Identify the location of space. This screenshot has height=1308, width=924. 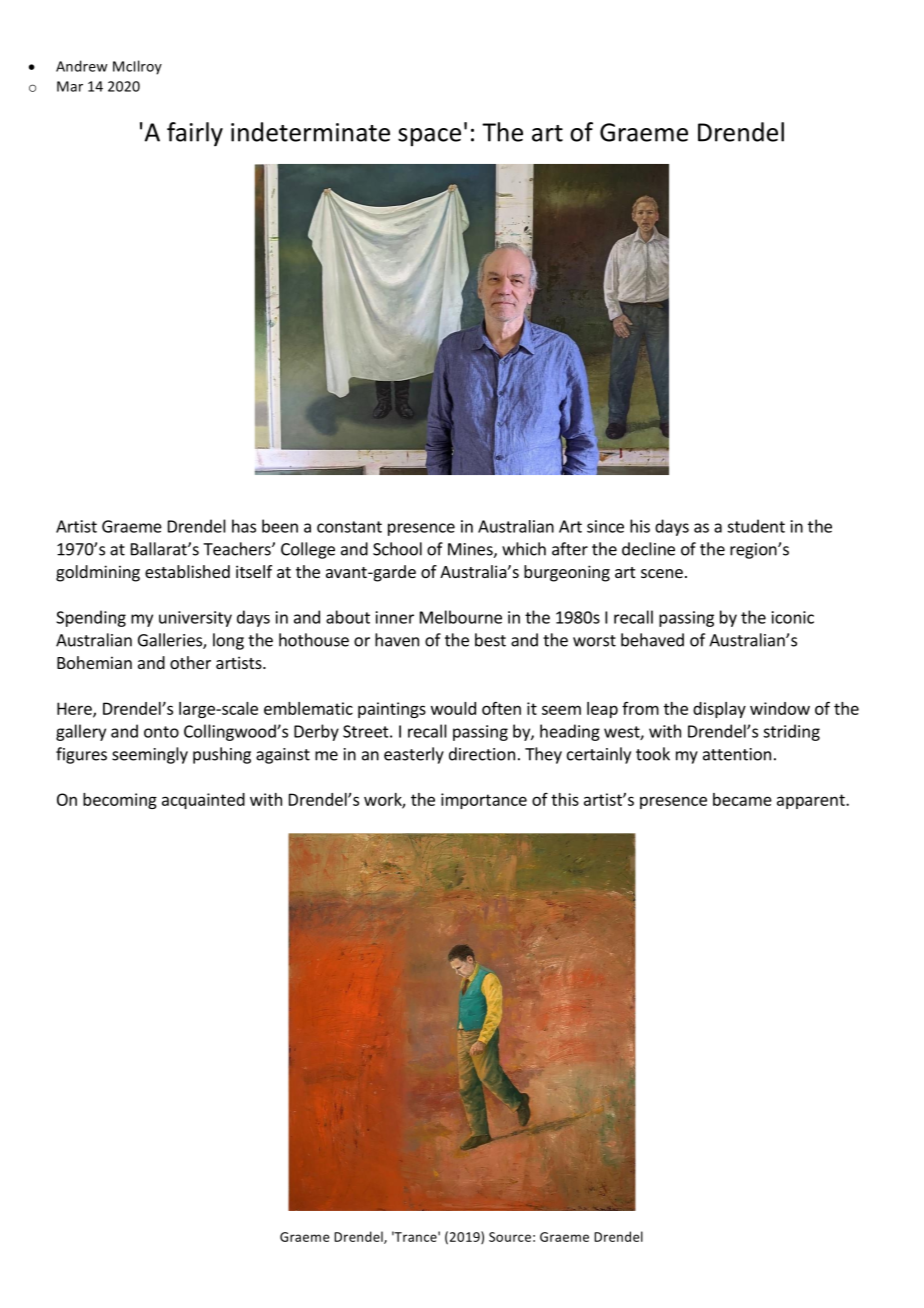
(429, 137).
